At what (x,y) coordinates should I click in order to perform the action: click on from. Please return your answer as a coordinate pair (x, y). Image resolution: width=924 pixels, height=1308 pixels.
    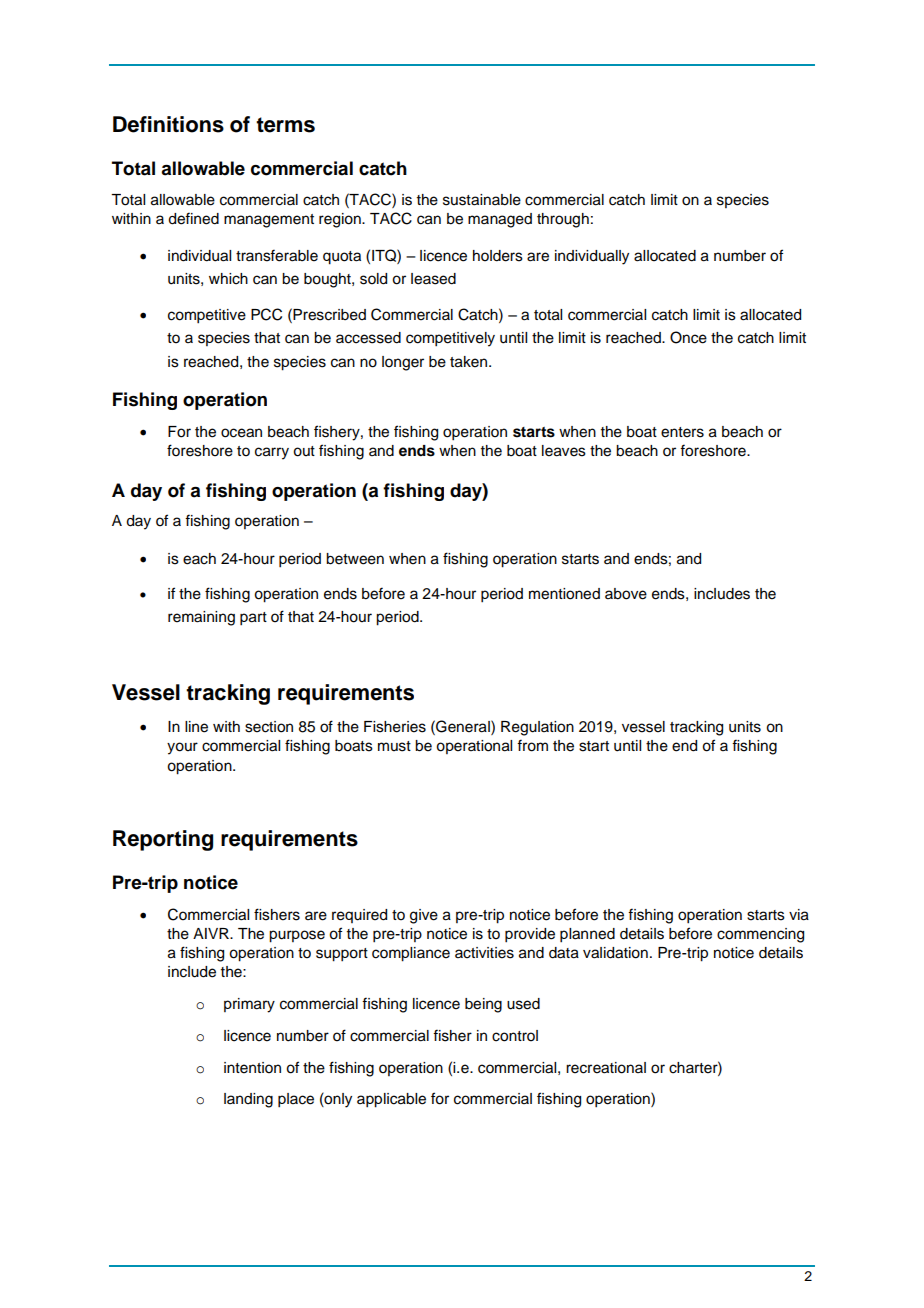
    Looking at the image, I should click on (532, 745).
